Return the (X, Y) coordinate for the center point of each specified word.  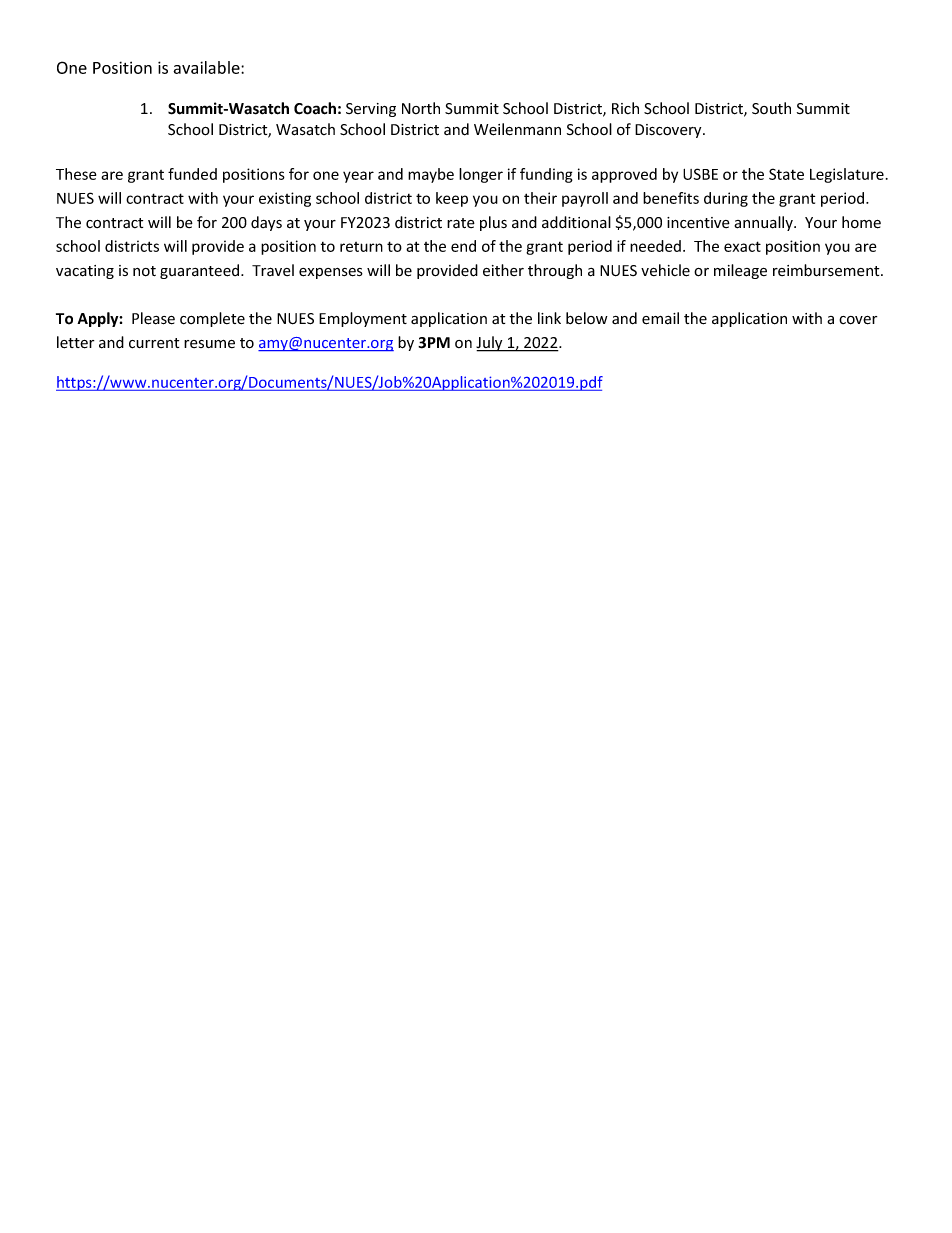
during (726, 199)
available (207, 67)
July (490, 344)
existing (285, 199)
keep (452, 199)
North (421, 108)
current (154, 343)
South (771, 108)
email (660, 318)
